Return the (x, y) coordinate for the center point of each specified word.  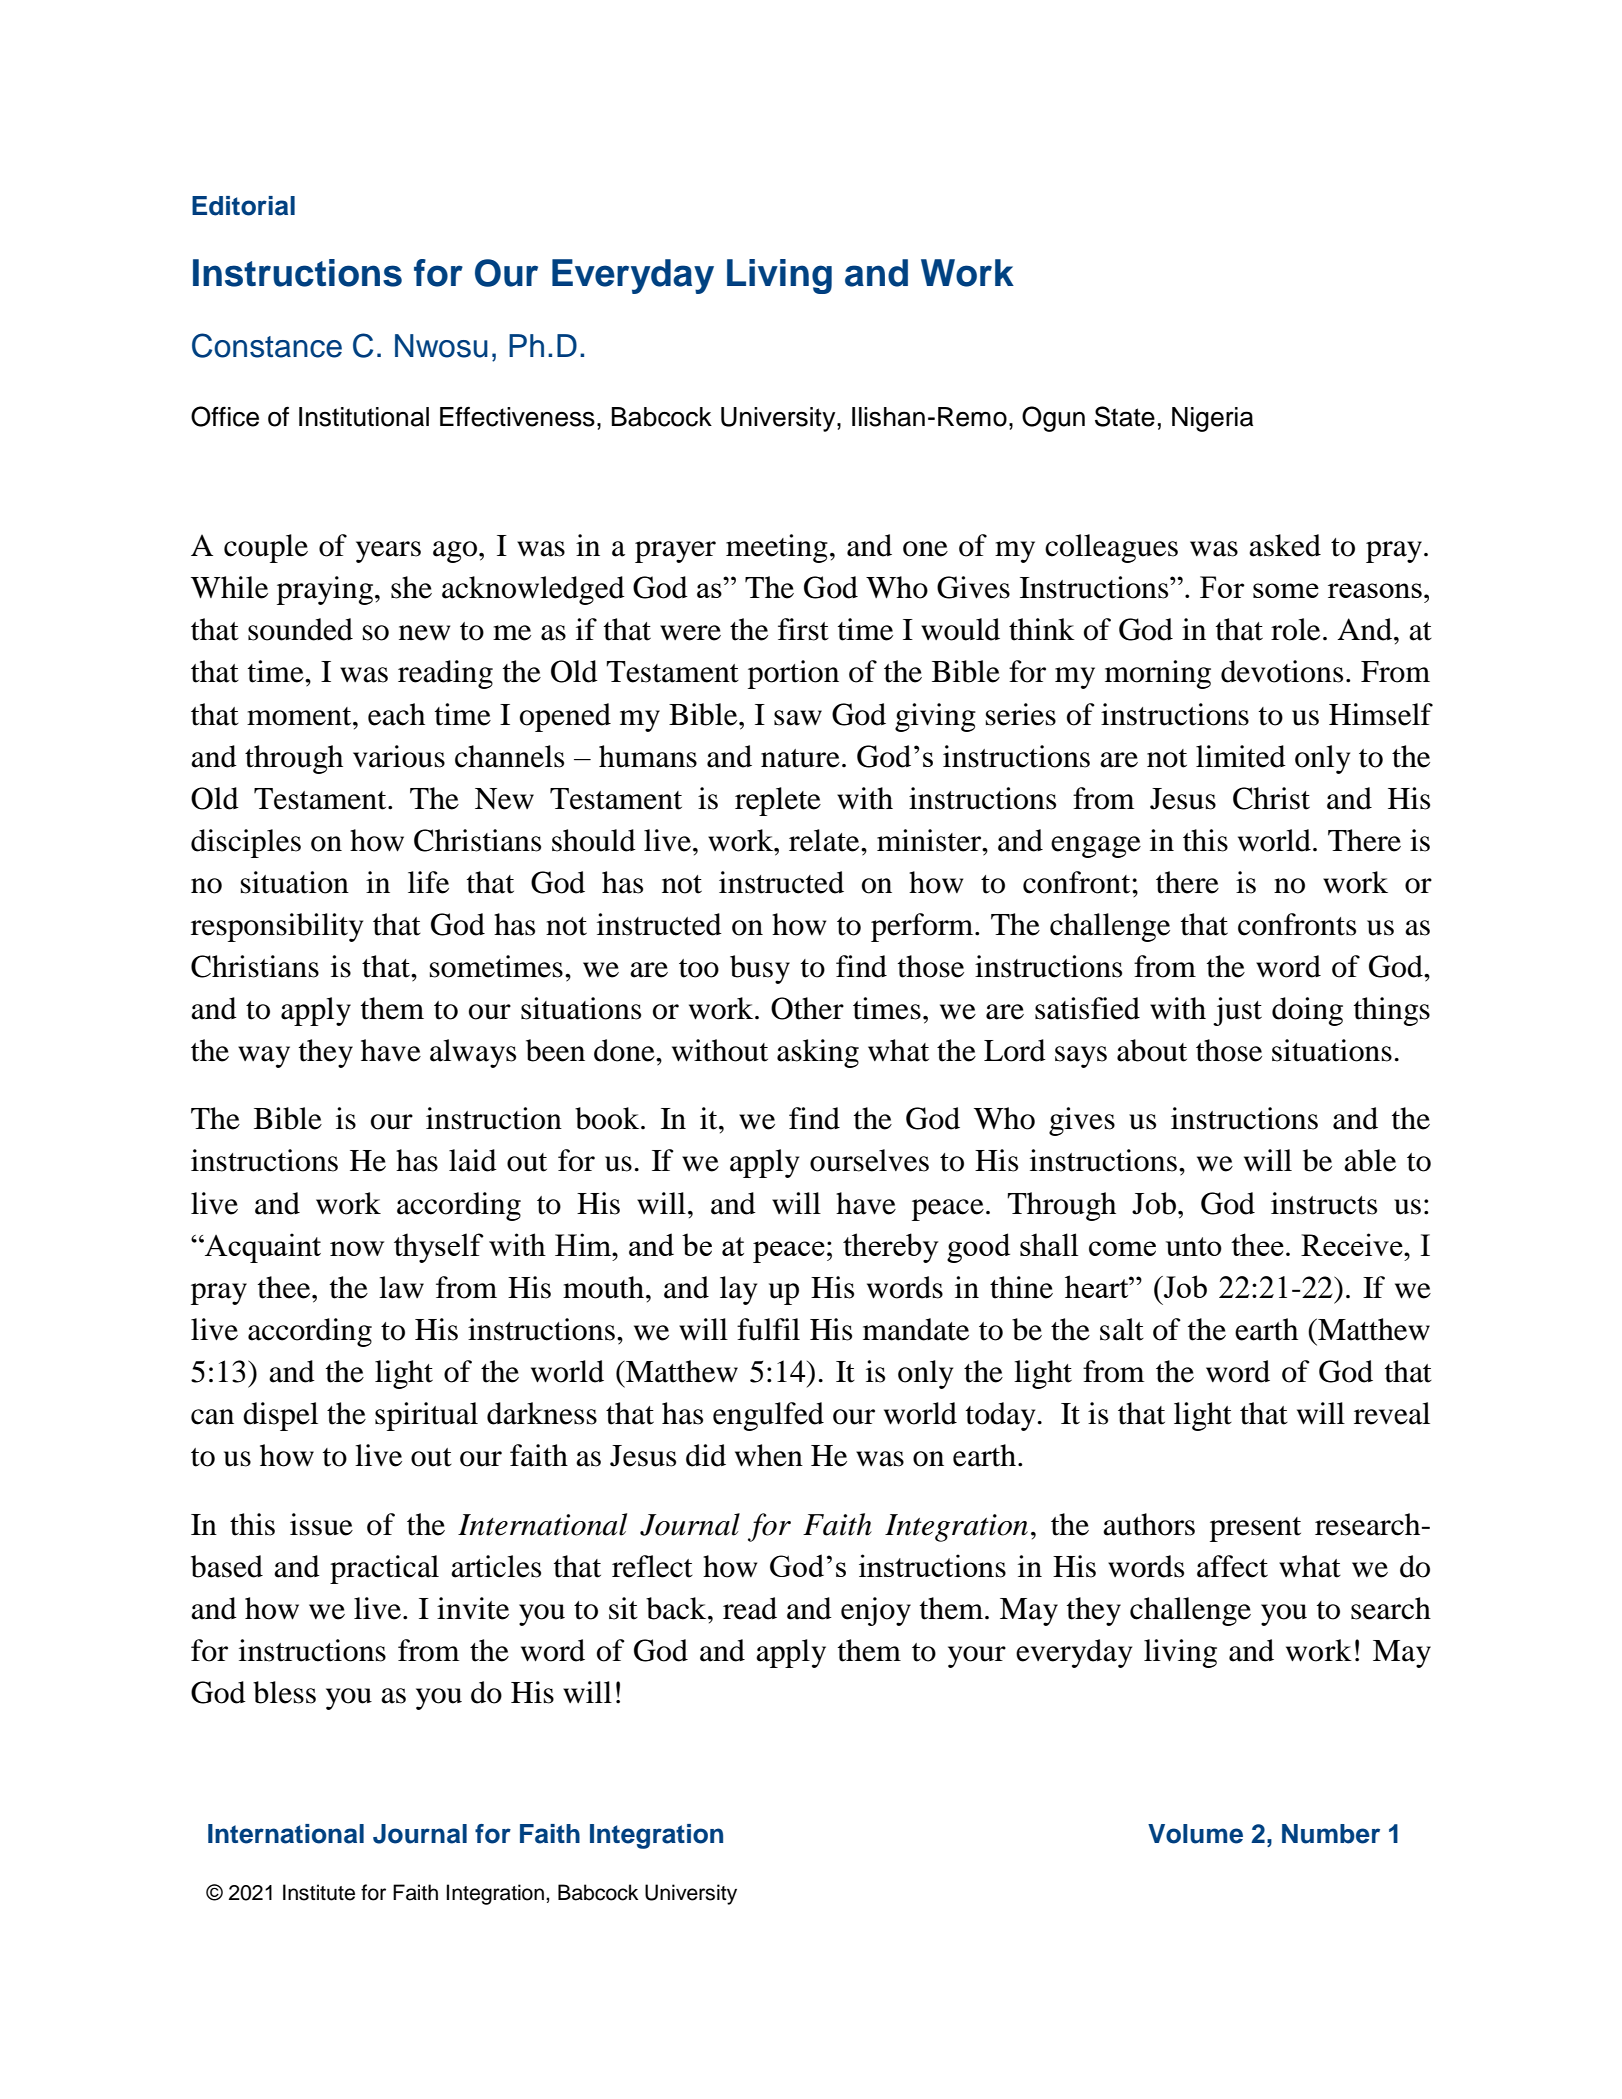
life (428, 882)
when (769, 1455)
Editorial (243, 206)
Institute (319, 1892)
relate (825, 840)
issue (321, 1524)
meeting (777, 548)
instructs (1324, 1203)
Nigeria (1212, 419)
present (1255, 1529)
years (388, 552)
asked (1285, 545)
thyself (439, 1248)
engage (1096, 847)
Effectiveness (517, 416)
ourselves (869, 1160)
